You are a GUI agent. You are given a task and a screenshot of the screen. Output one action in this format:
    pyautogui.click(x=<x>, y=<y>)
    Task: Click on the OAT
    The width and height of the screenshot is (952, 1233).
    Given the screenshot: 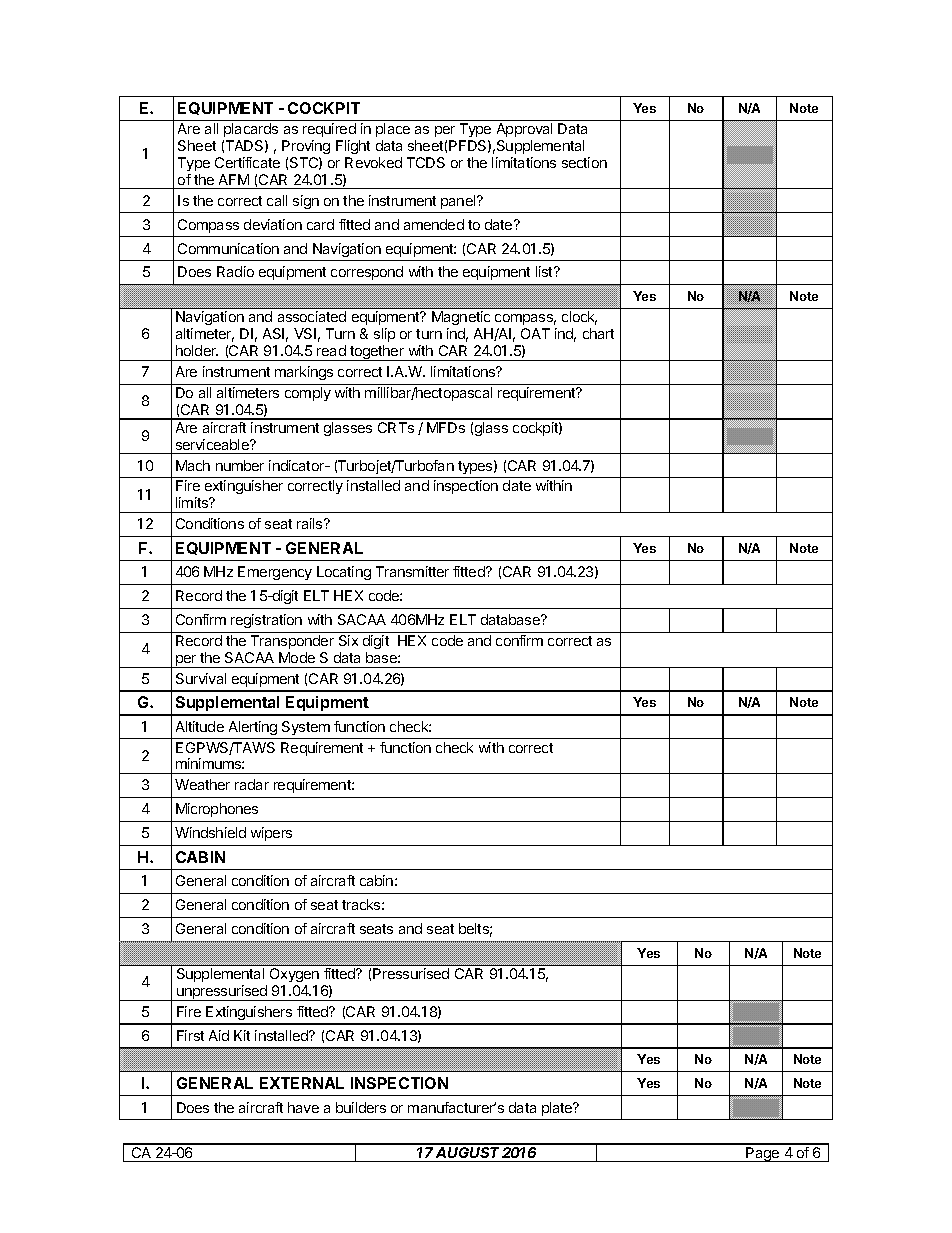 What is the action you would take?
    pyautogui.click(x=535, y=333)
